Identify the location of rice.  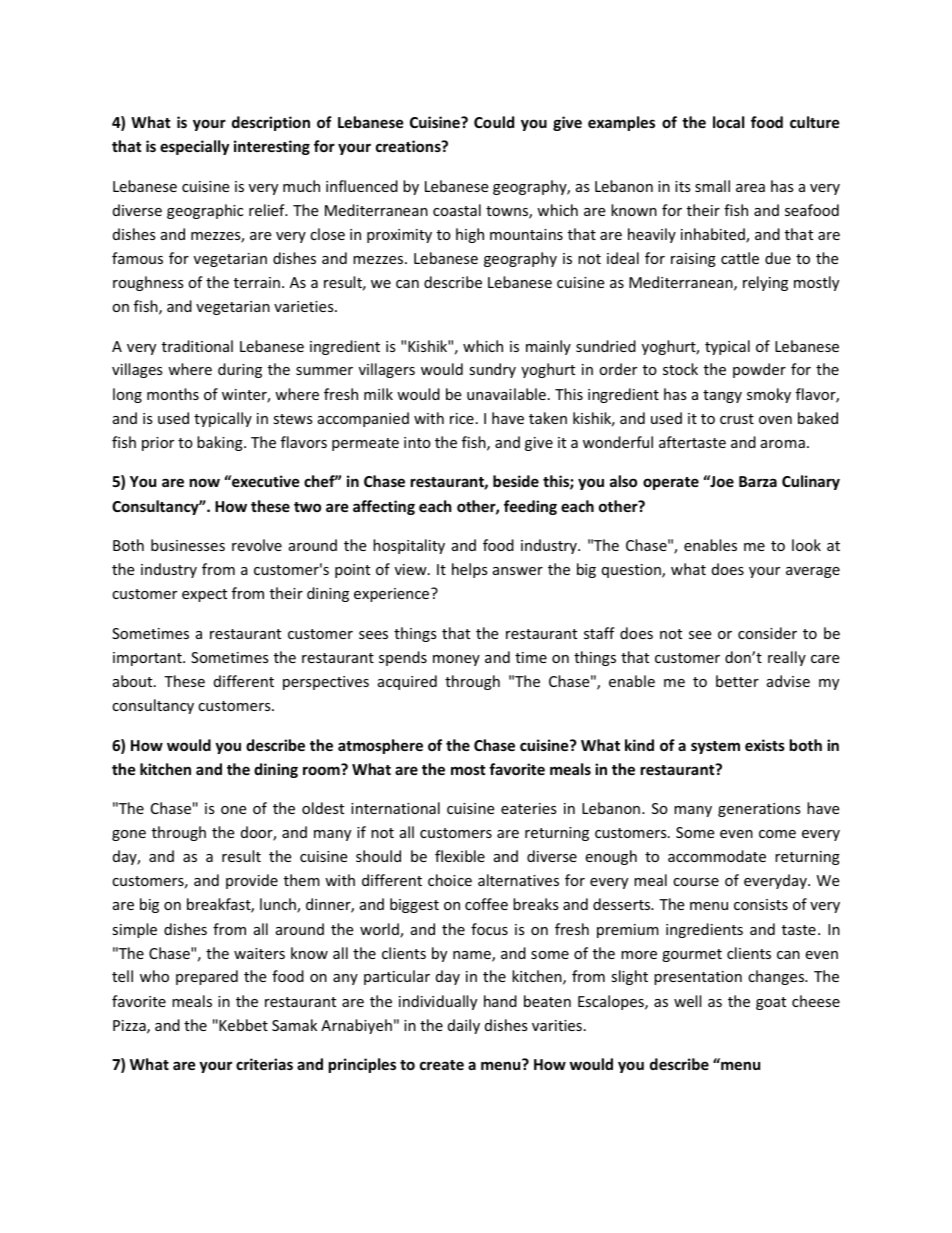
(462, 418).
